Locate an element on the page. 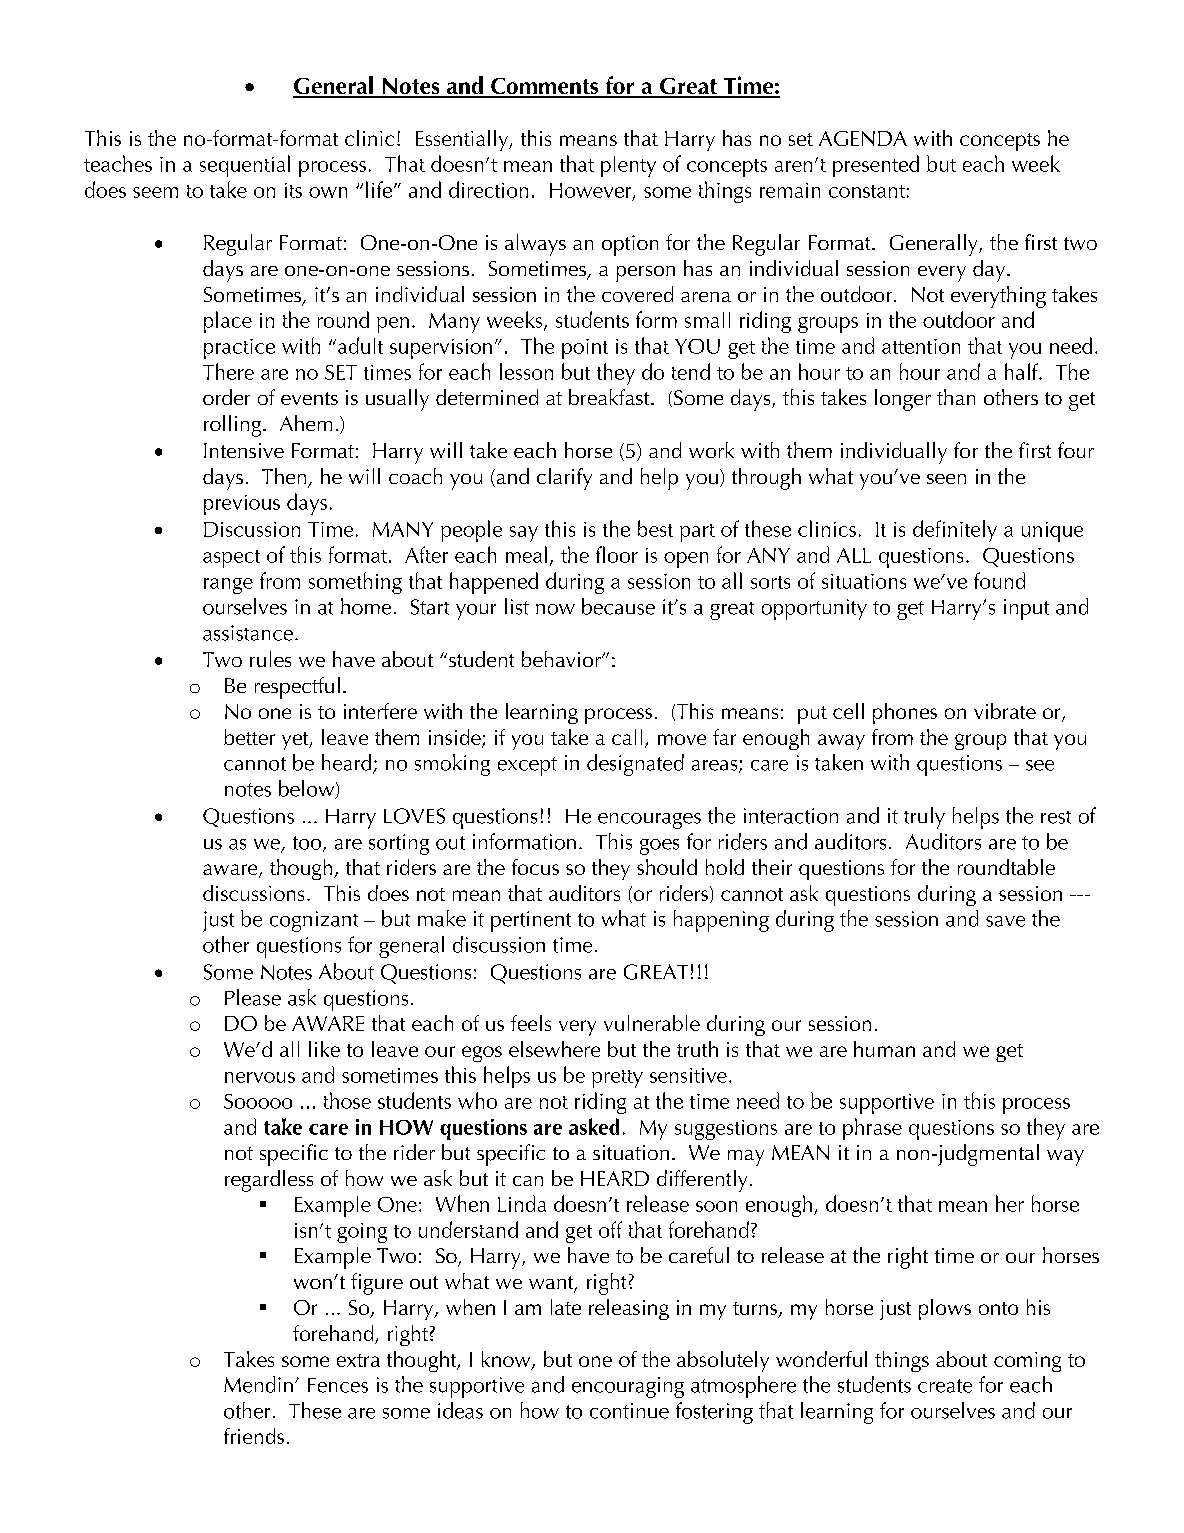 This page has width=1184, height=1533. vibrate is located at coordinates (1005, 711).
